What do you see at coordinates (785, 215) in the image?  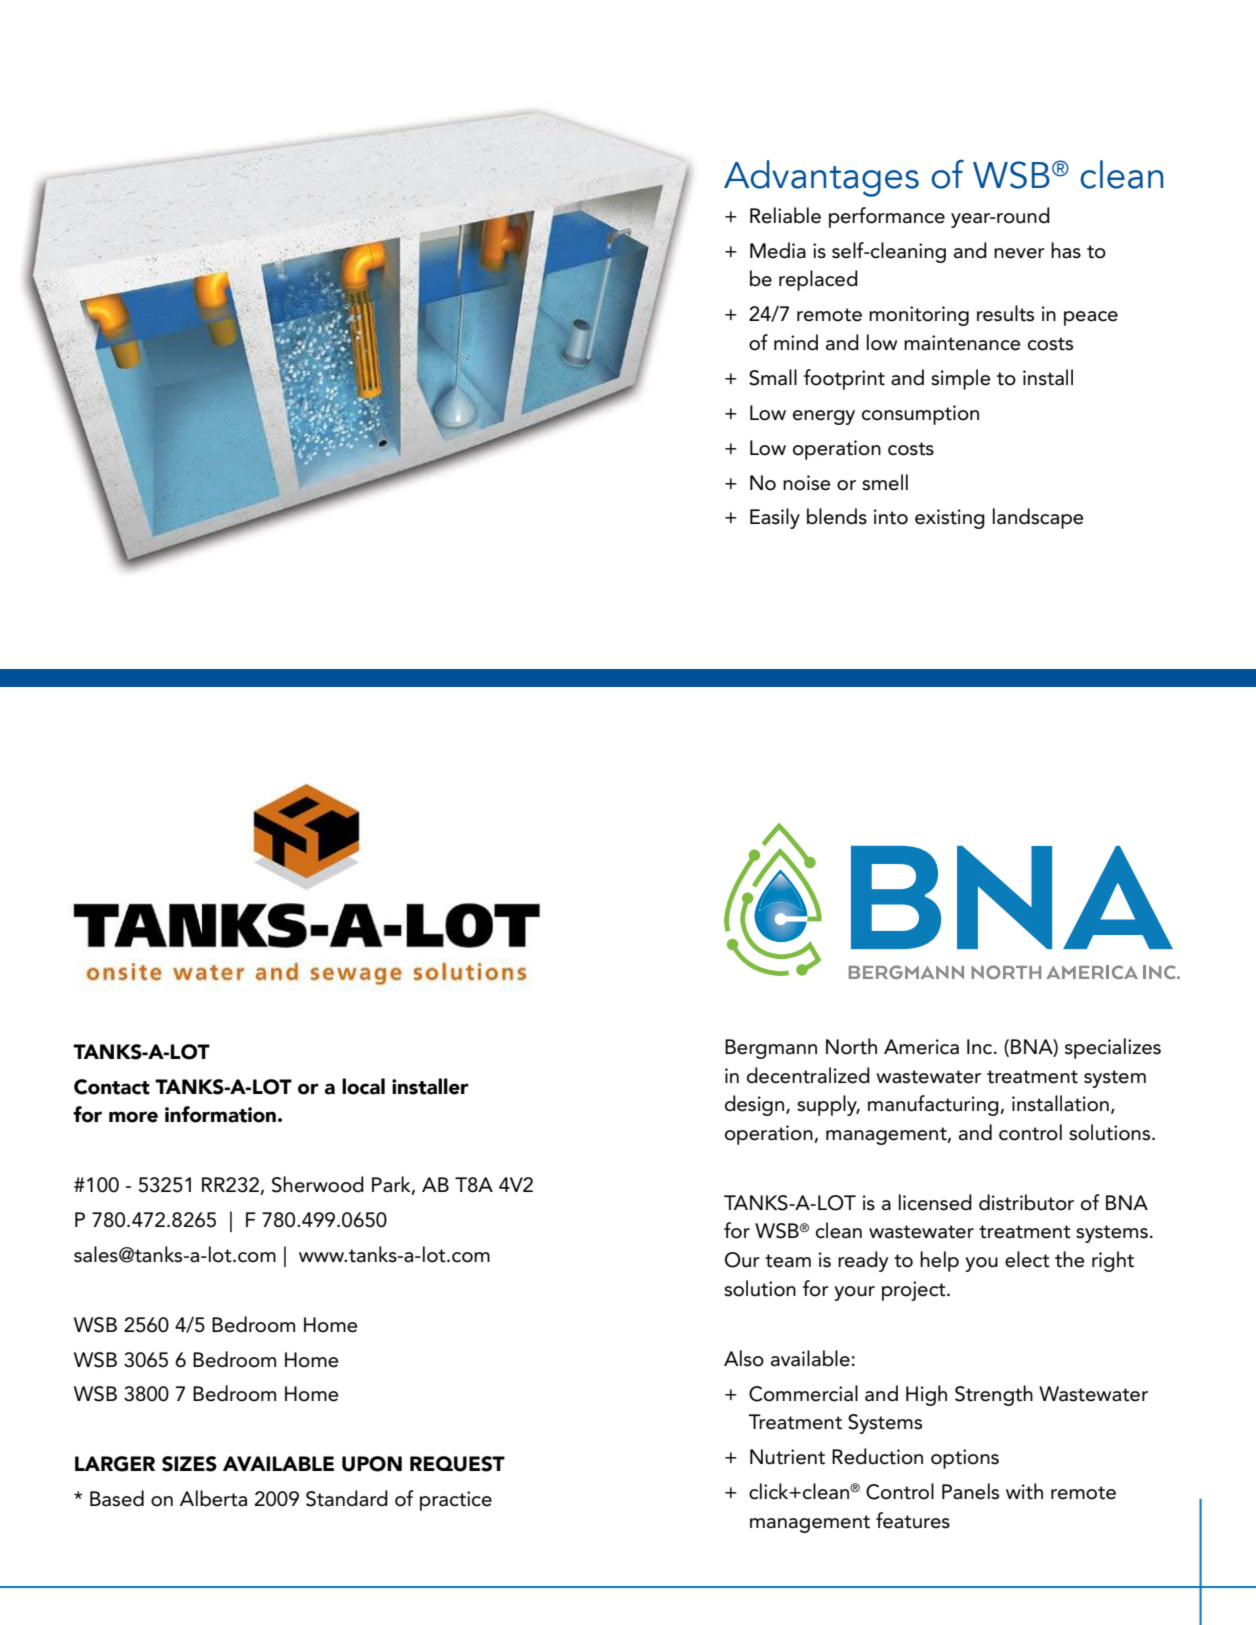 I see `Reliable` at bounding box center [785, 215].
